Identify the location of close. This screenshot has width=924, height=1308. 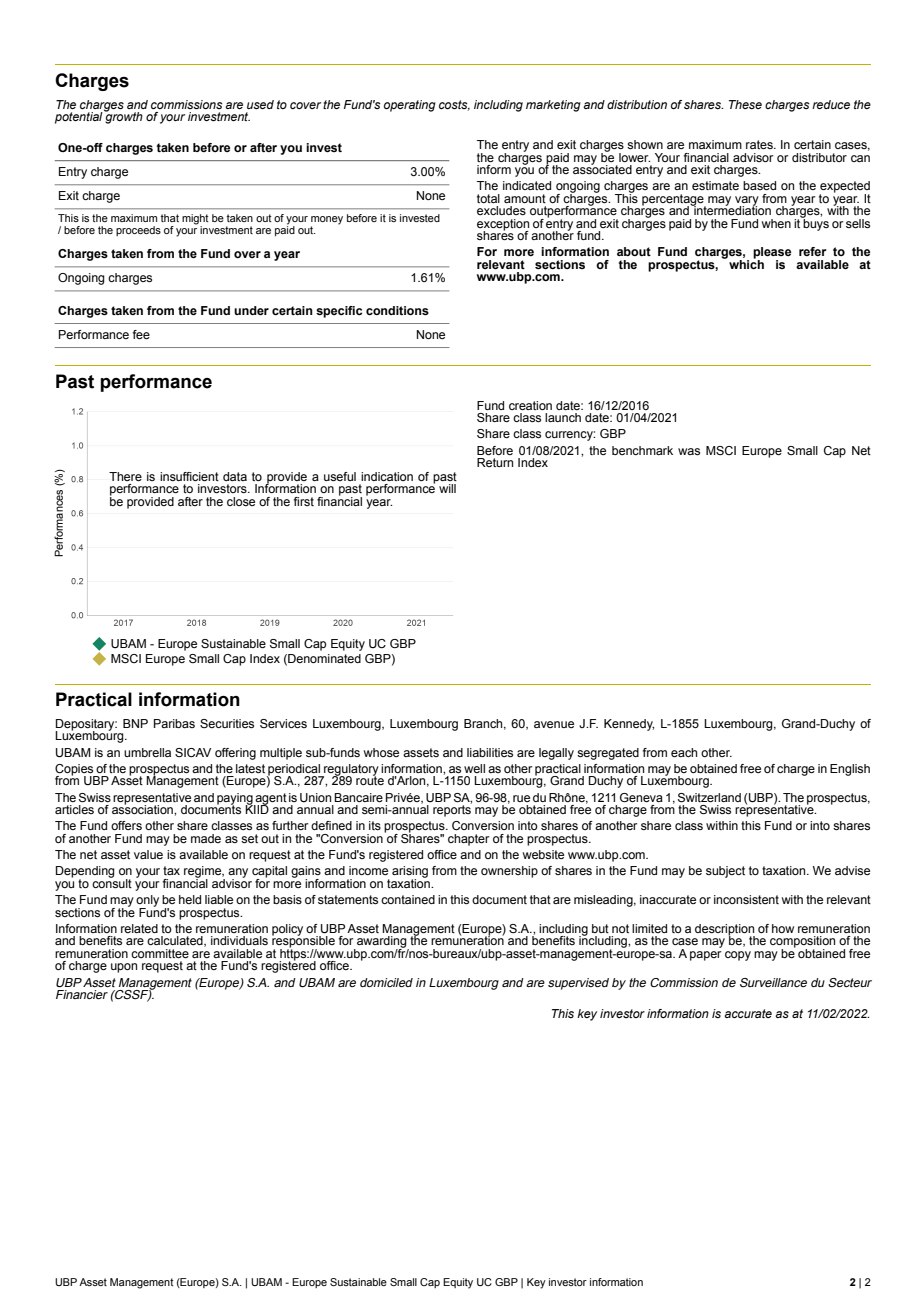
(241, 501).
